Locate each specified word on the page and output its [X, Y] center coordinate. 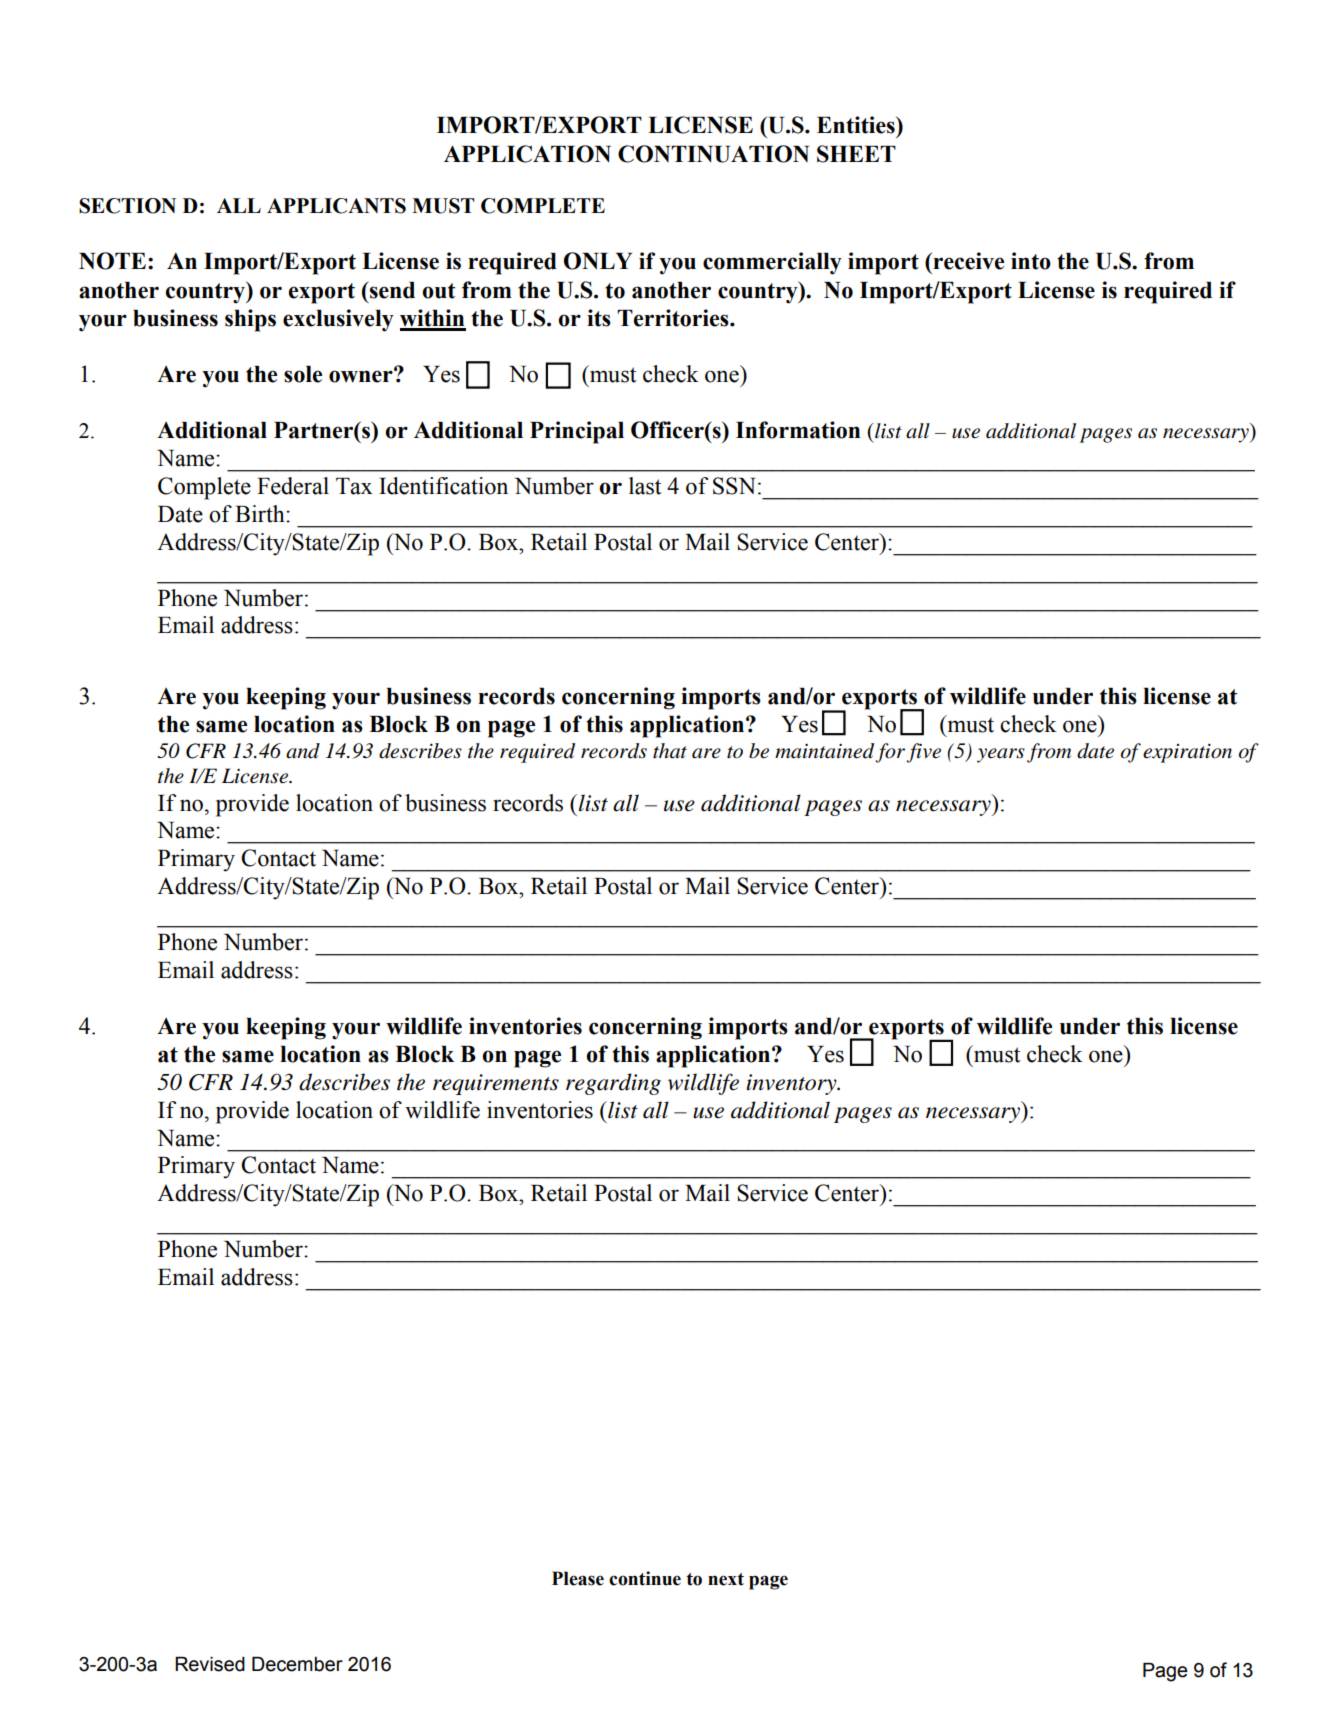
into [1031, 261]
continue [645, 1578]
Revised [210, 1664]
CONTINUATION [713, 154]
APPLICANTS [336, 206]
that [670, 751]
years [1001, 755]
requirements [496, 1084]
